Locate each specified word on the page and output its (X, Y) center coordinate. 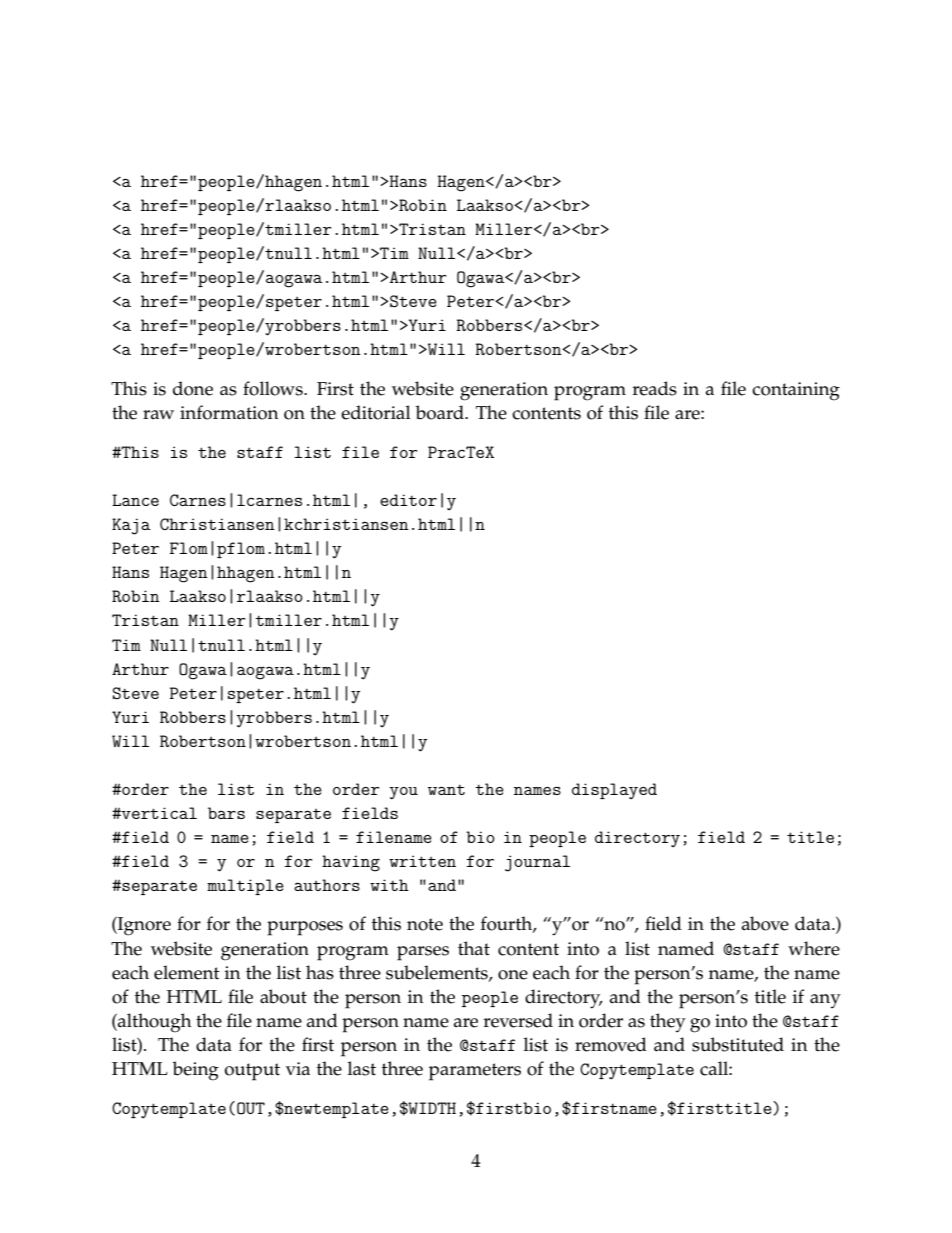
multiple (245, 887)
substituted (738, 1044)
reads (655, 388)
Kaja (131, 526)
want (446, 789)
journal (537, 863)
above (765, 923)
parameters (475, 1072)
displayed (614, 791)
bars (226, 813)
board (440, 412)
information (229, 412)
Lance (135, 500)
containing (796, 391)
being (195, 1071)
